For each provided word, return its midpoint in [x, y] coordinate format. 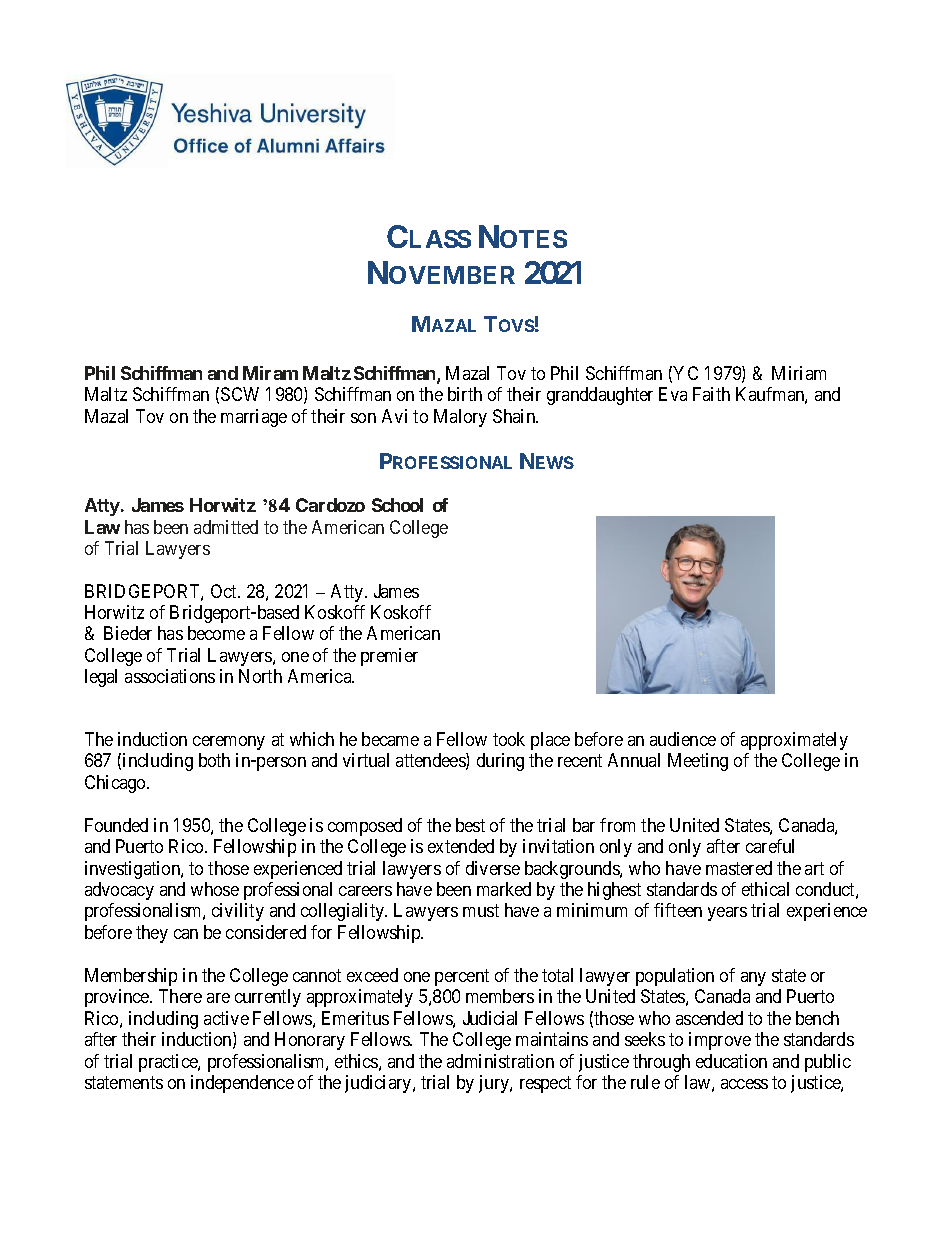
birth [465, 394]
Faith [711, 394]
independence [242, 1084]
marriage [254, 418]
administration [500, 1061]
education [731, 1061]
